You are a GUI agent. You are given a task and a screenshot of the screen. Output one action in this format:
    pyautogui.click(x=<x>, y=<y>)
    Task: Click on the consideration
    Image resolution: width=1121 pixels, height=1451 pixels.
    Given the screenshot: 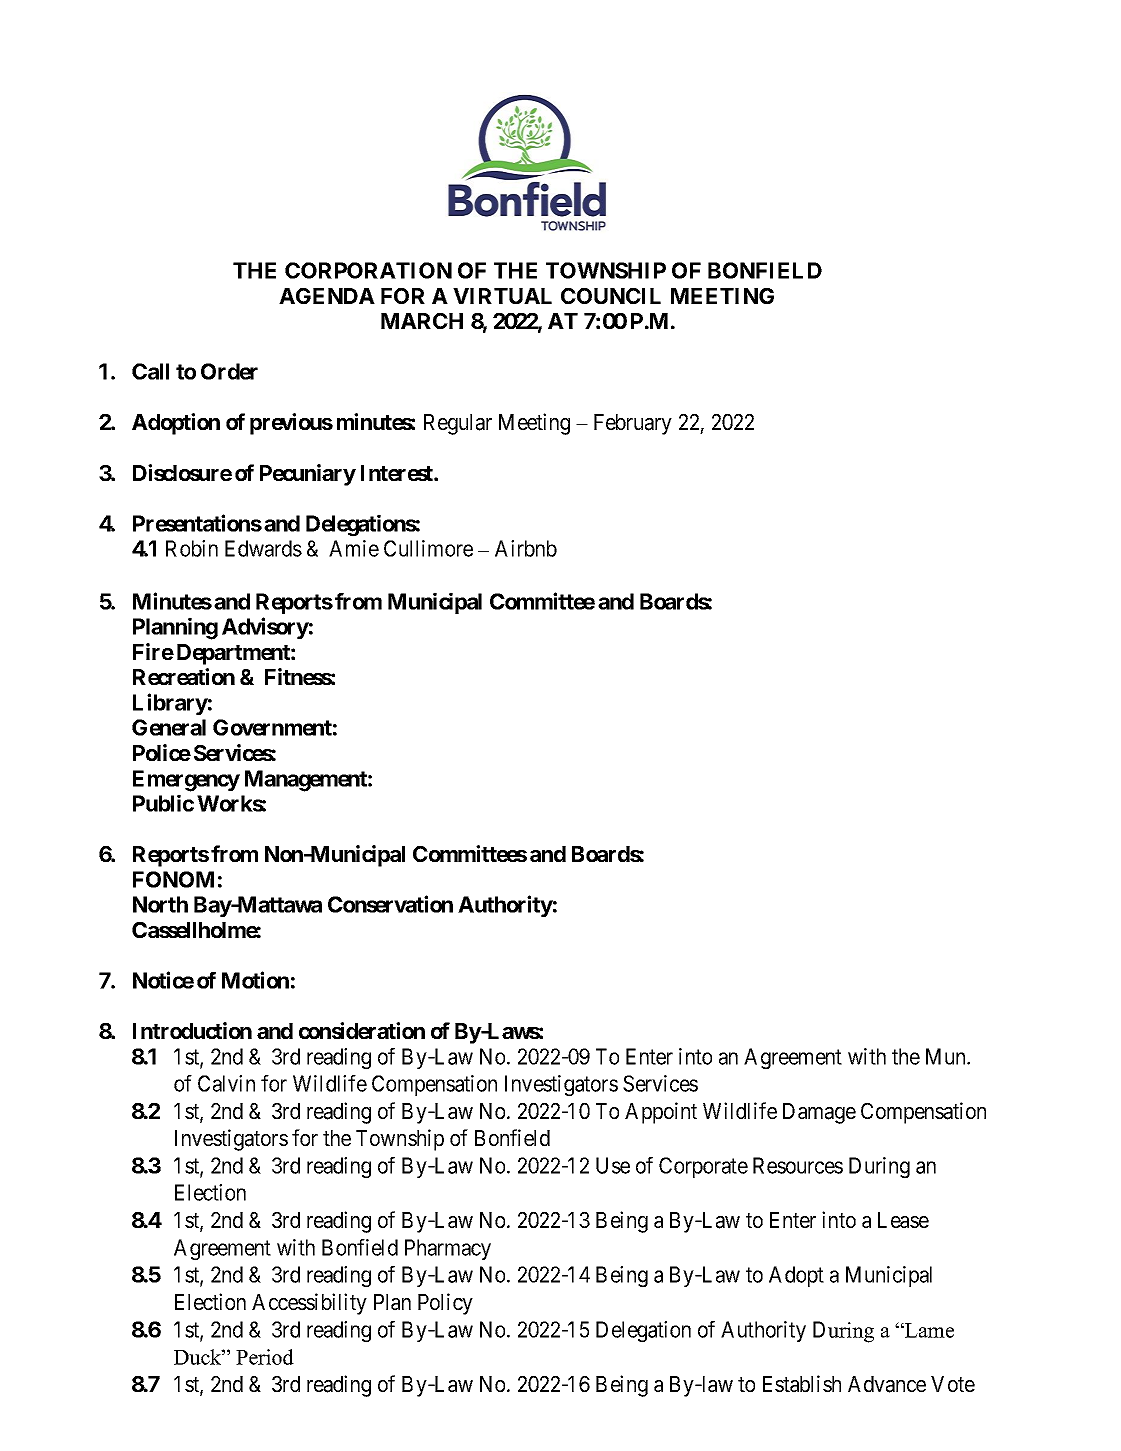 What is the action you would take?
    pyautogui.click(x=362, y=1030)
